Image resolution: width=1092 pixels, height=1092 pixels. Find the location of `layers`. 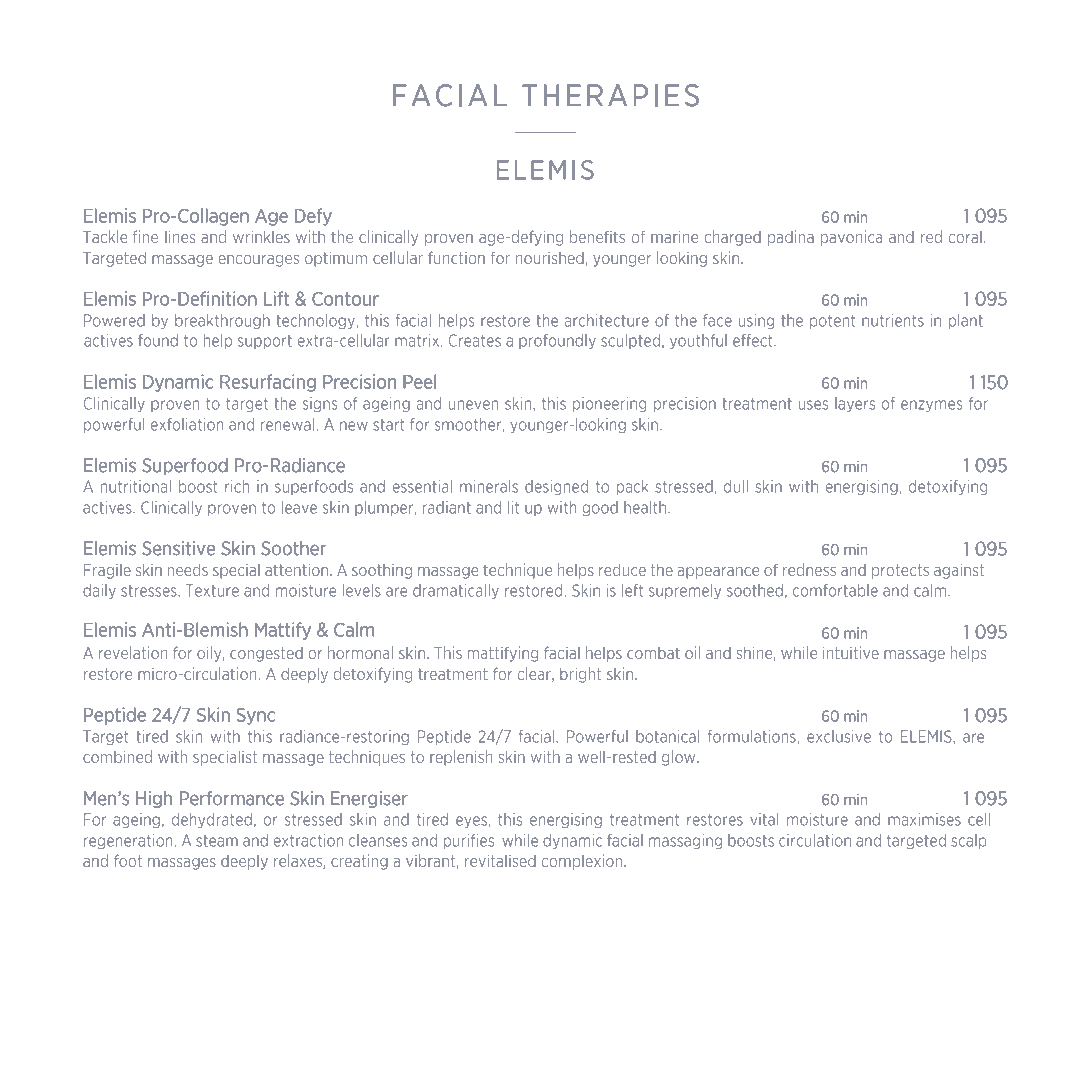

layers is located at coordinates (855, 404).
